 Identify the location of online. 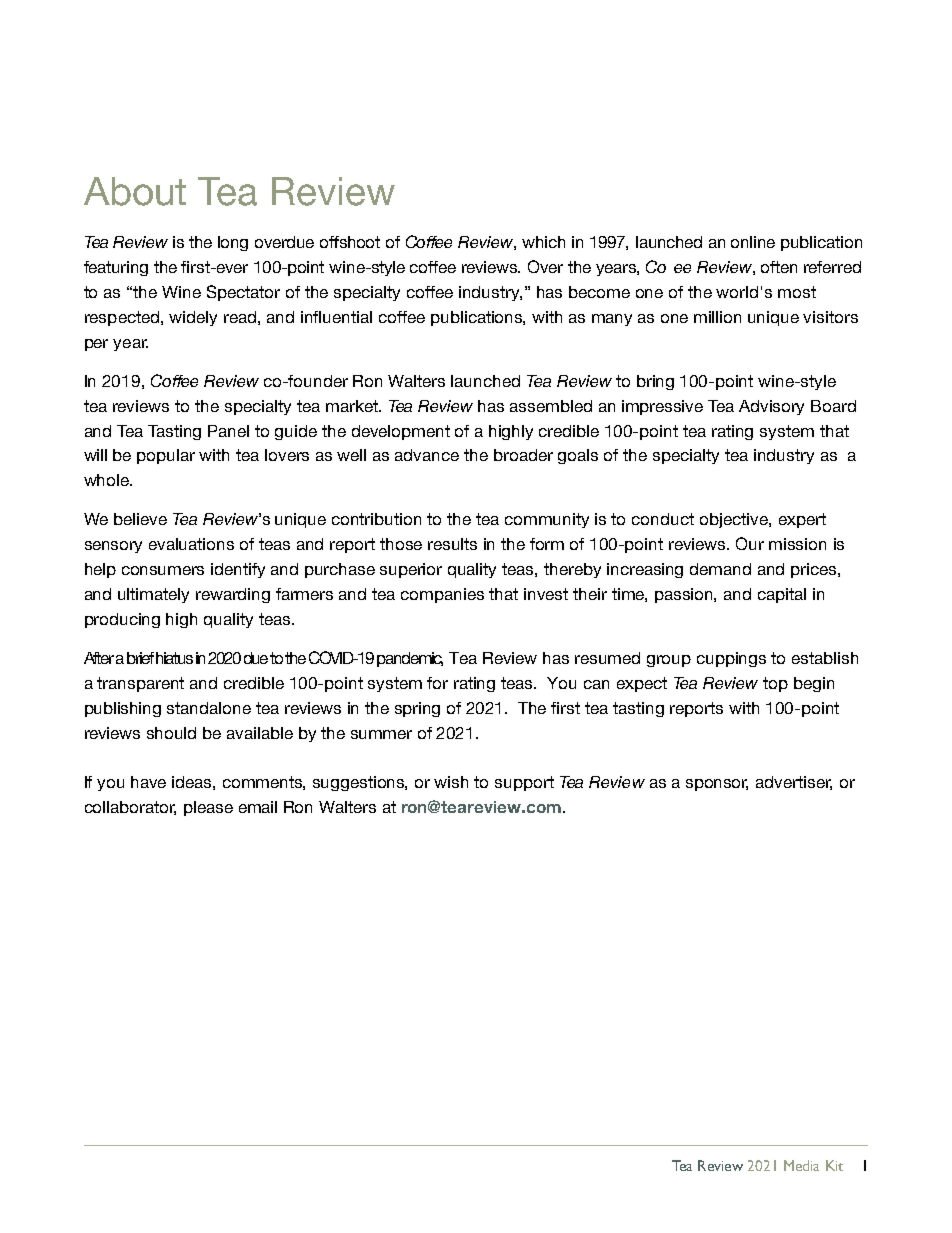
(753, 242).
